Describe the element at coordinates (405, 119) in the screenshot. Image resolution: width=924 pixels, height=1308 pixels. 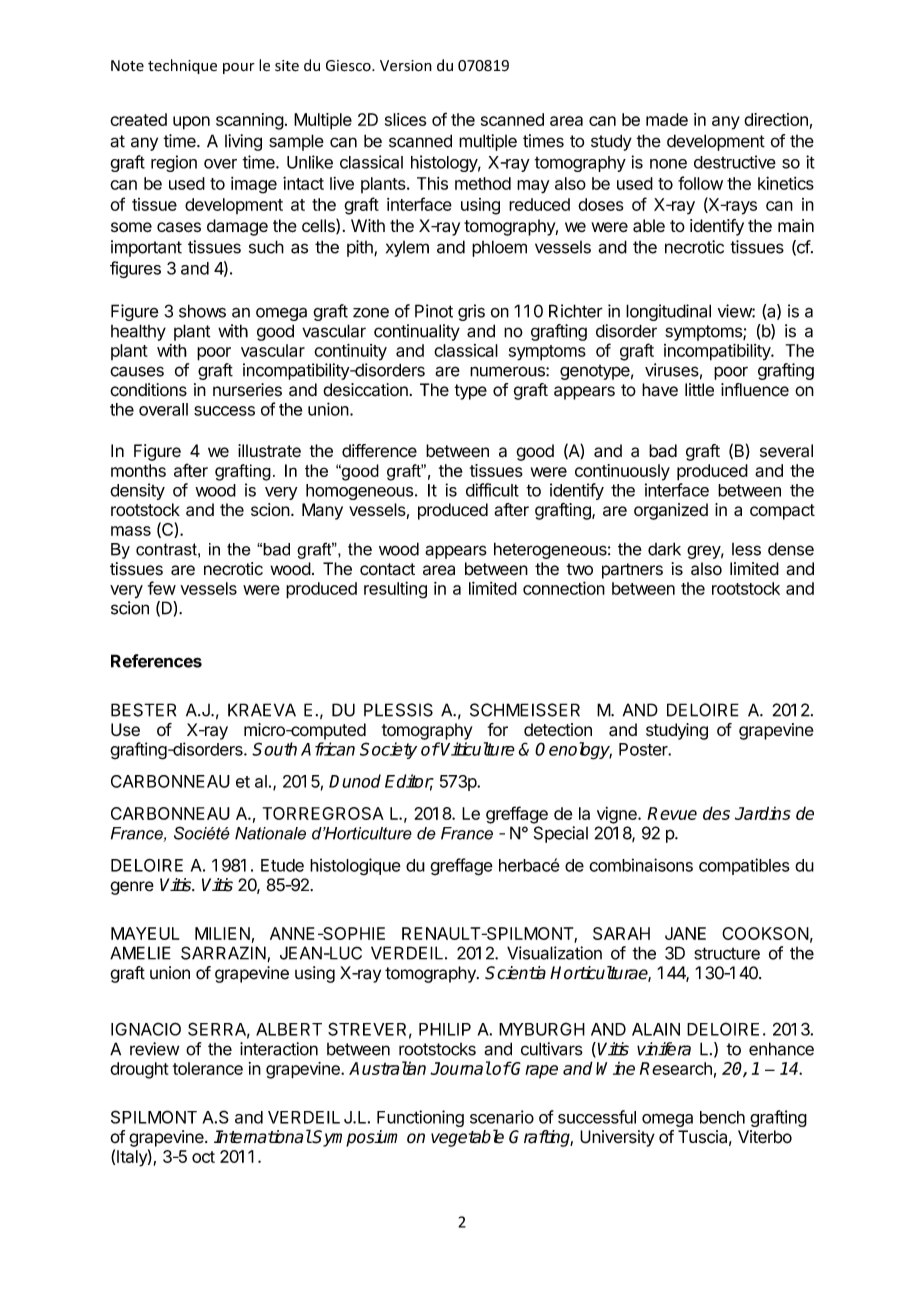
I see `slices` at that location.
